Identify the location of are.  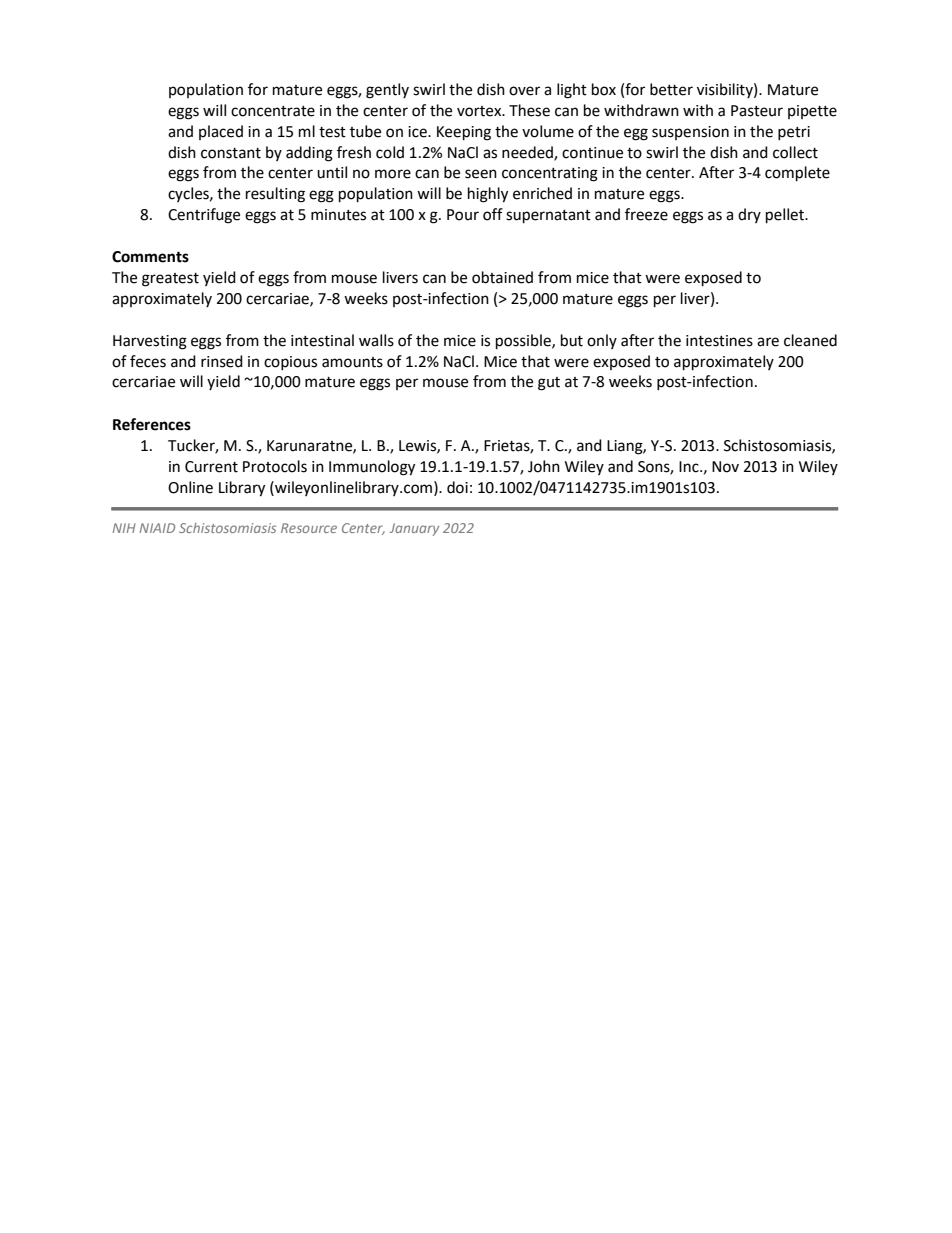
(768, 342).
